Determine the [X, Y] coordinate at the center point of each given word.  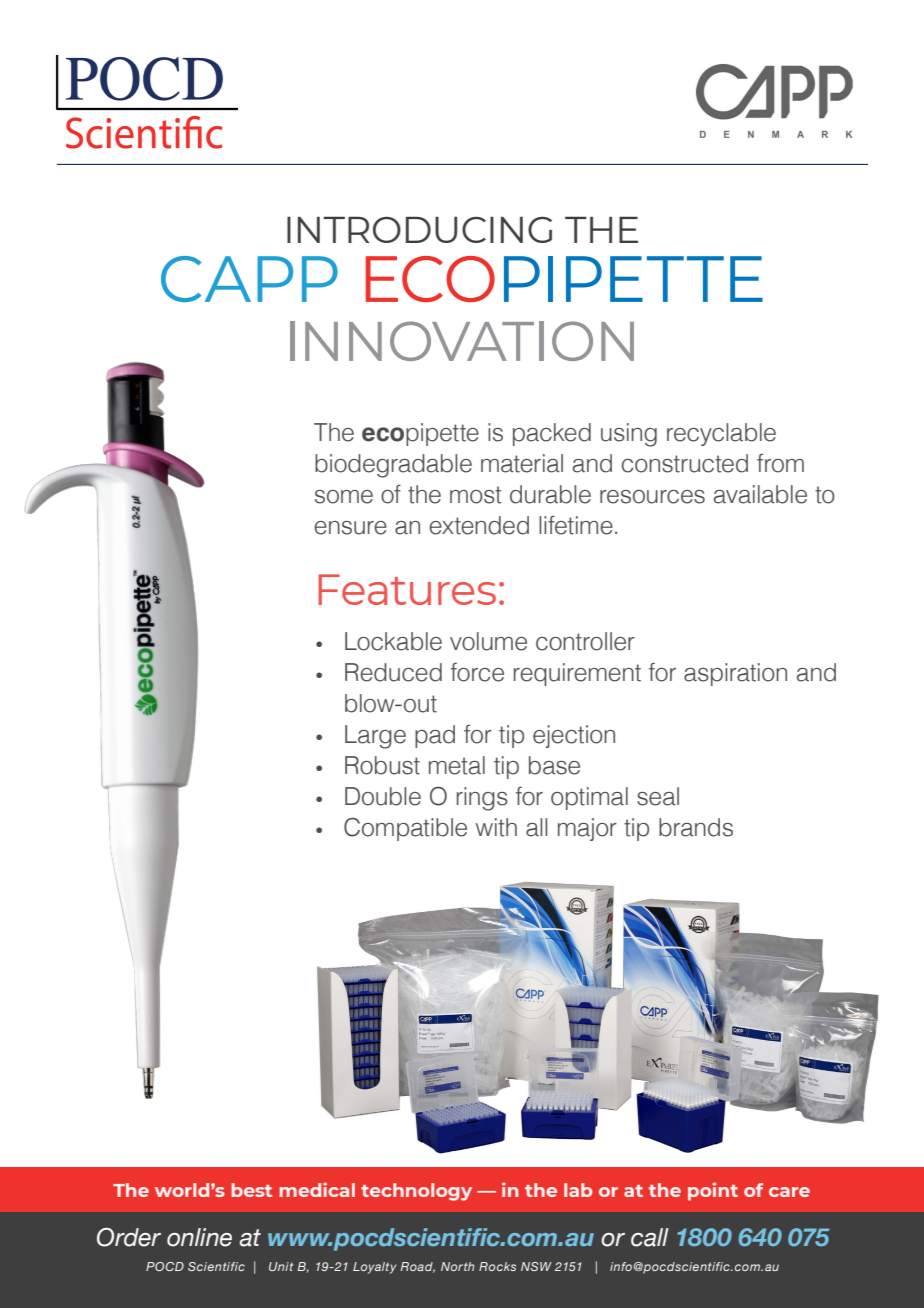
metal [457, 765]
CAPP [249, 279]
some [344, 497]
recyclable [721, 434]
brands [696, 827]
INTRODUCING [419, 229]
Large [375, 737]
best [251, 1190]
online [199, 1237]
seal [658, 796]
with [496, 827]
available [760, 494]
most [476, 495]
